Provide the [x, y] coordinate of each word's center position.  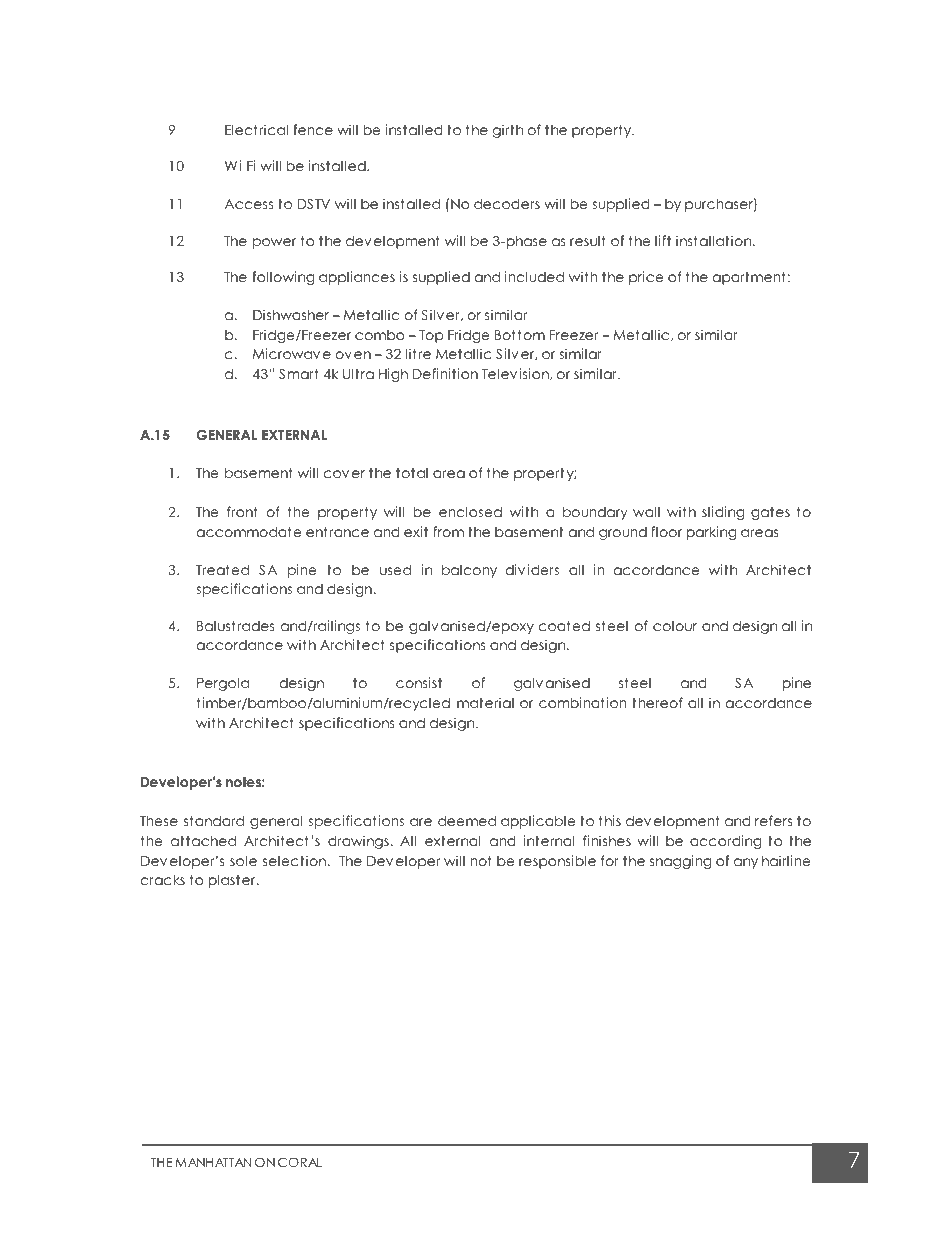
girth [508, 131]
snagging [680, 862]
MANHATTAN [213, 1162]
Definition [445, 373]
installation [715, 240]
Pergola [223, 684]
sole [243, 860]
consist [419, 682]
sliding [723, 513]
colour [675, 626]
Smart [298, 374]
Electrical [256, 129]
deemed [467, 820]
